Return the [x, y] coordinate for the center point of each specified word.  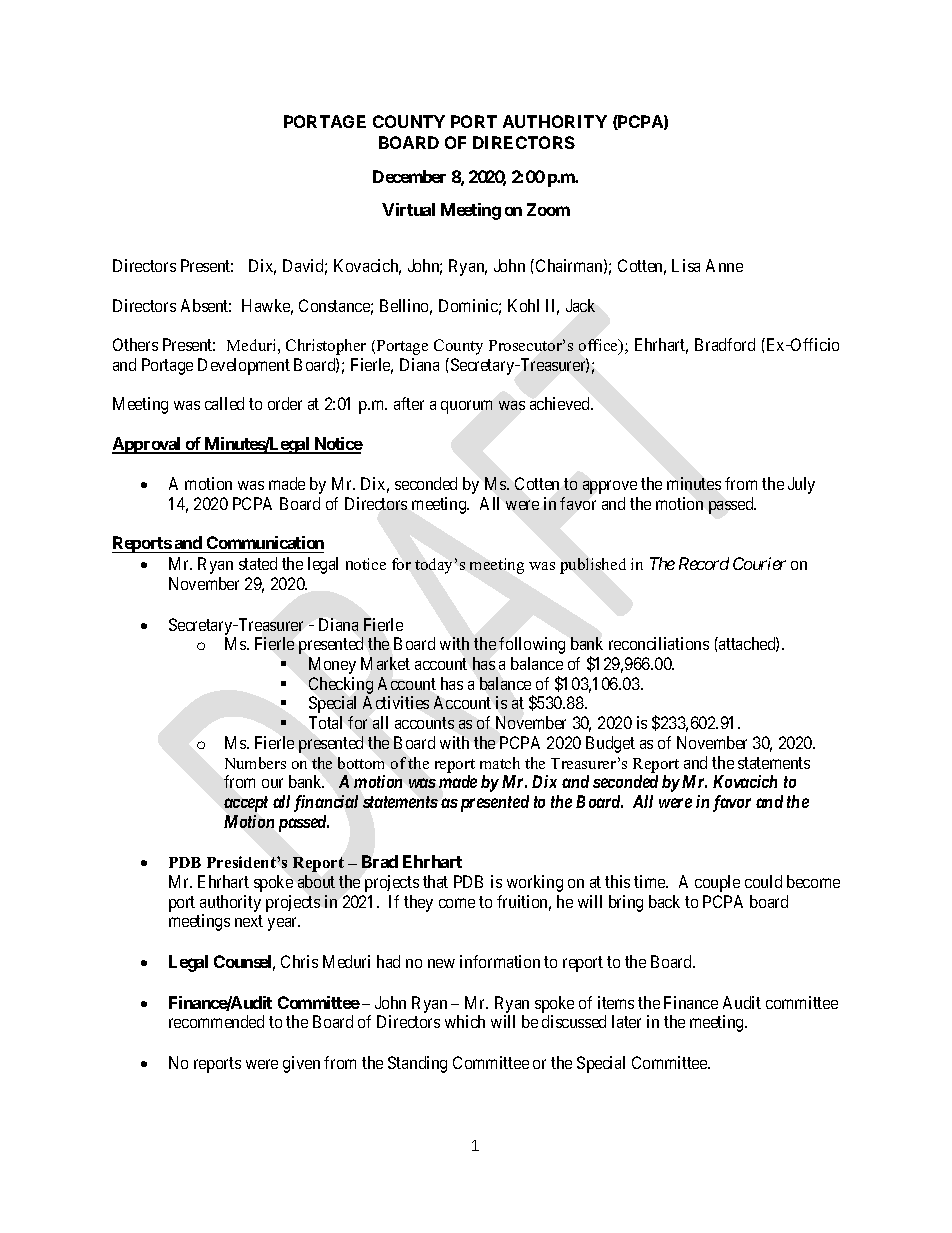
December [409, 176]
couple [717, 883]
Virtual [408, 209]
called [224, 403]
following [532, 645]
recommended [216, 1021]
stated [258, 563]
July [801, 485]
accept [246, 804]
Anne [724, 265]
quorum [466, 407]
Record [704, 563]
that [435, 881]
